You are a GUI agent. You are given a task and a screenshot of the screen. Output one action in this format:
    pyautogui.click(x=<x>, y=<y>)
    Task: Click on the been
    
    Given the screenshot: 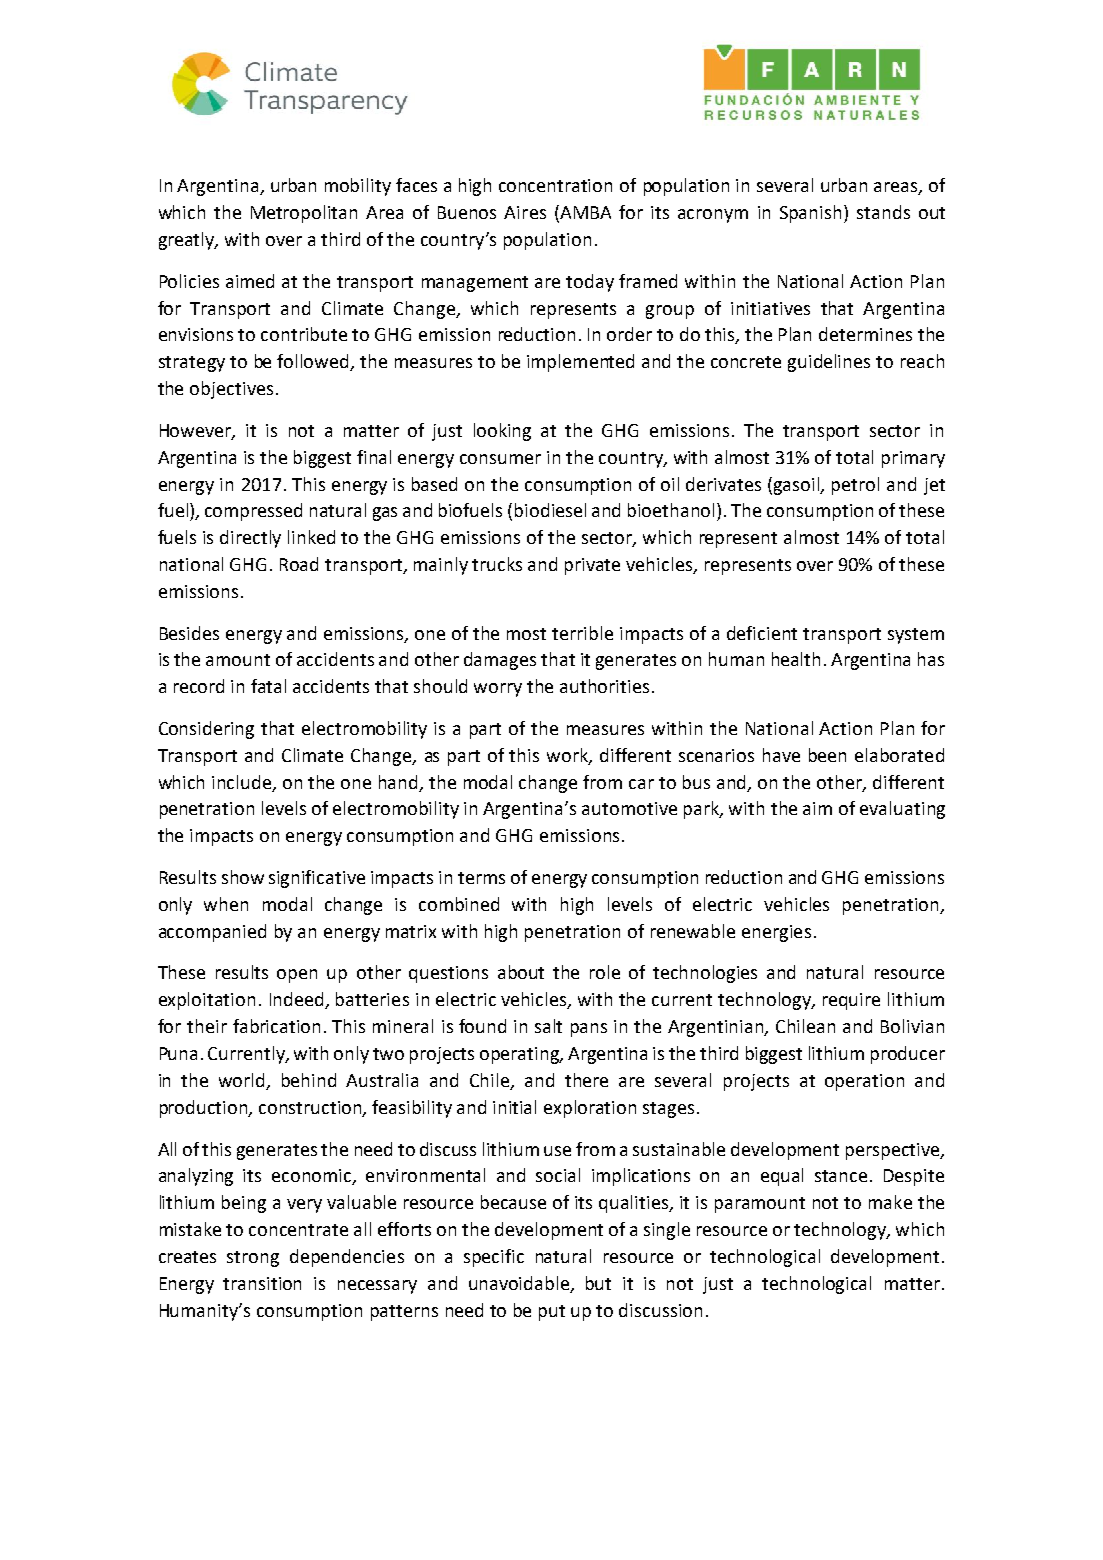 What is the action you would take?
    pyautogui.click(x=827, y=755)
